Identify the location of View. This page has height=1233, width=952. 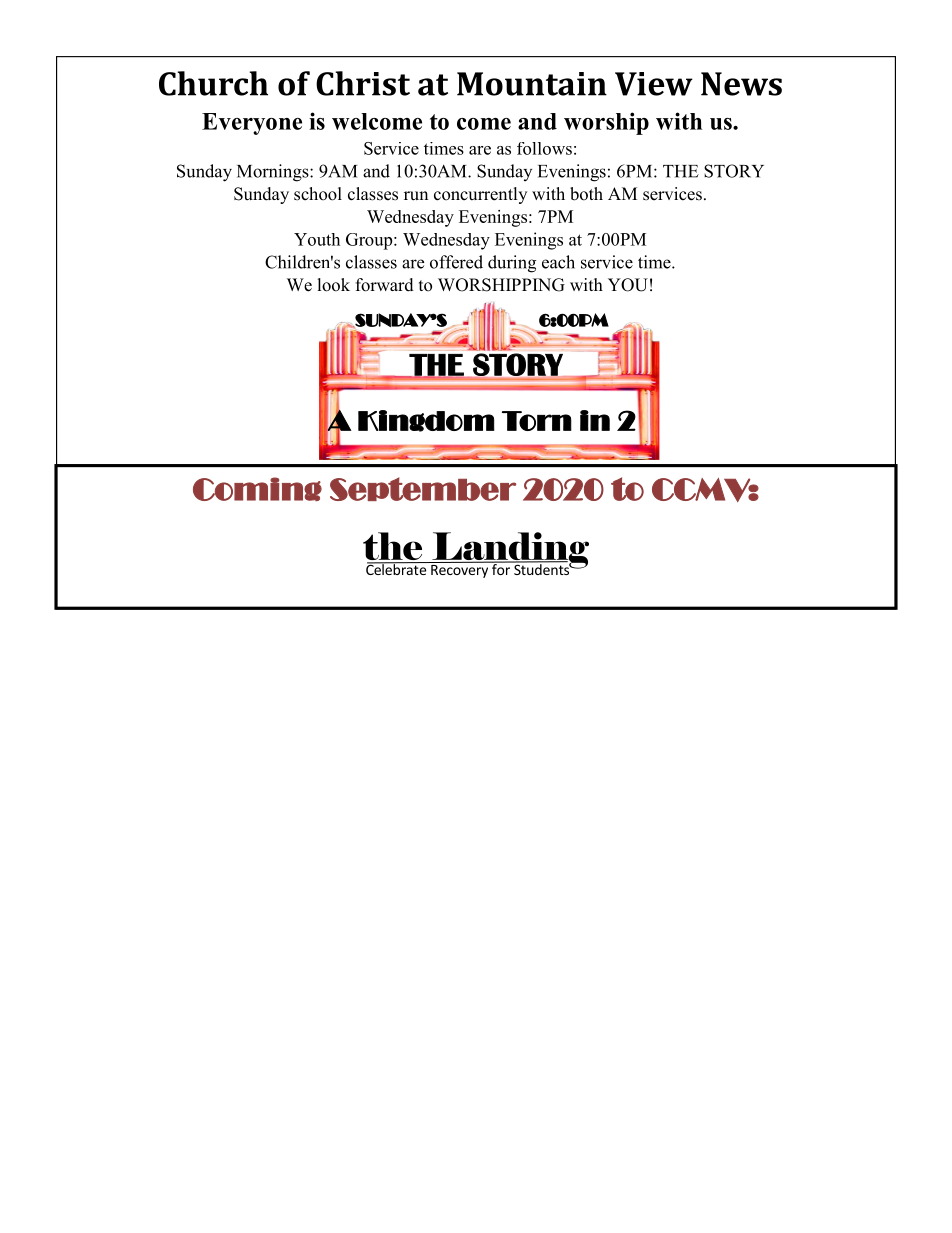
(654, 84).
